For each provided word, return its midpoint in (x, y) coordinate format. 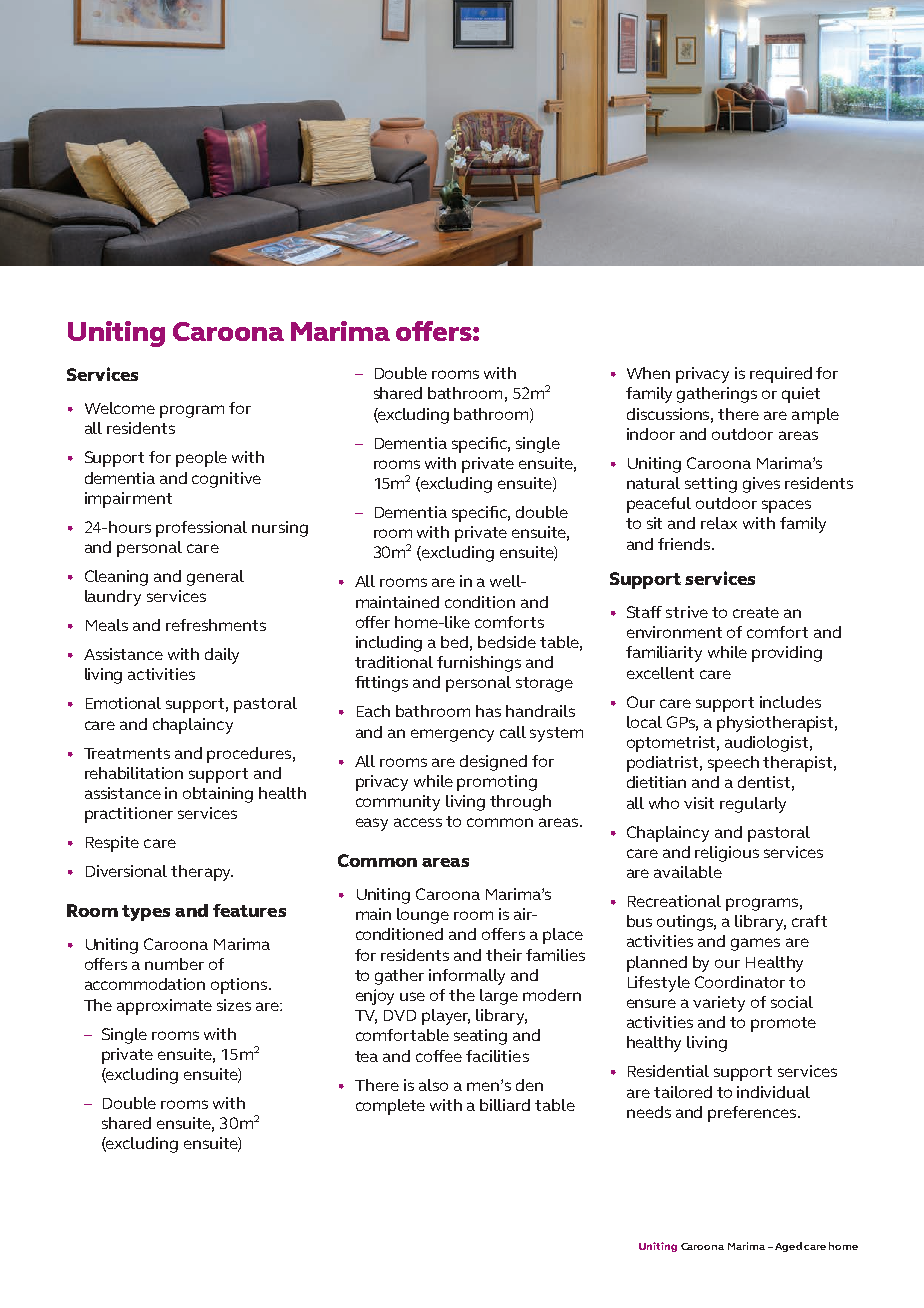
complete (390, 1107)
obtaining (218, 795)
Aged (788, 1247)
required (781, 375)
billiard (505, 1105)
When (648, 373)
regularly (753, 805)
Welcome (120, 408)
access (418, 822)
